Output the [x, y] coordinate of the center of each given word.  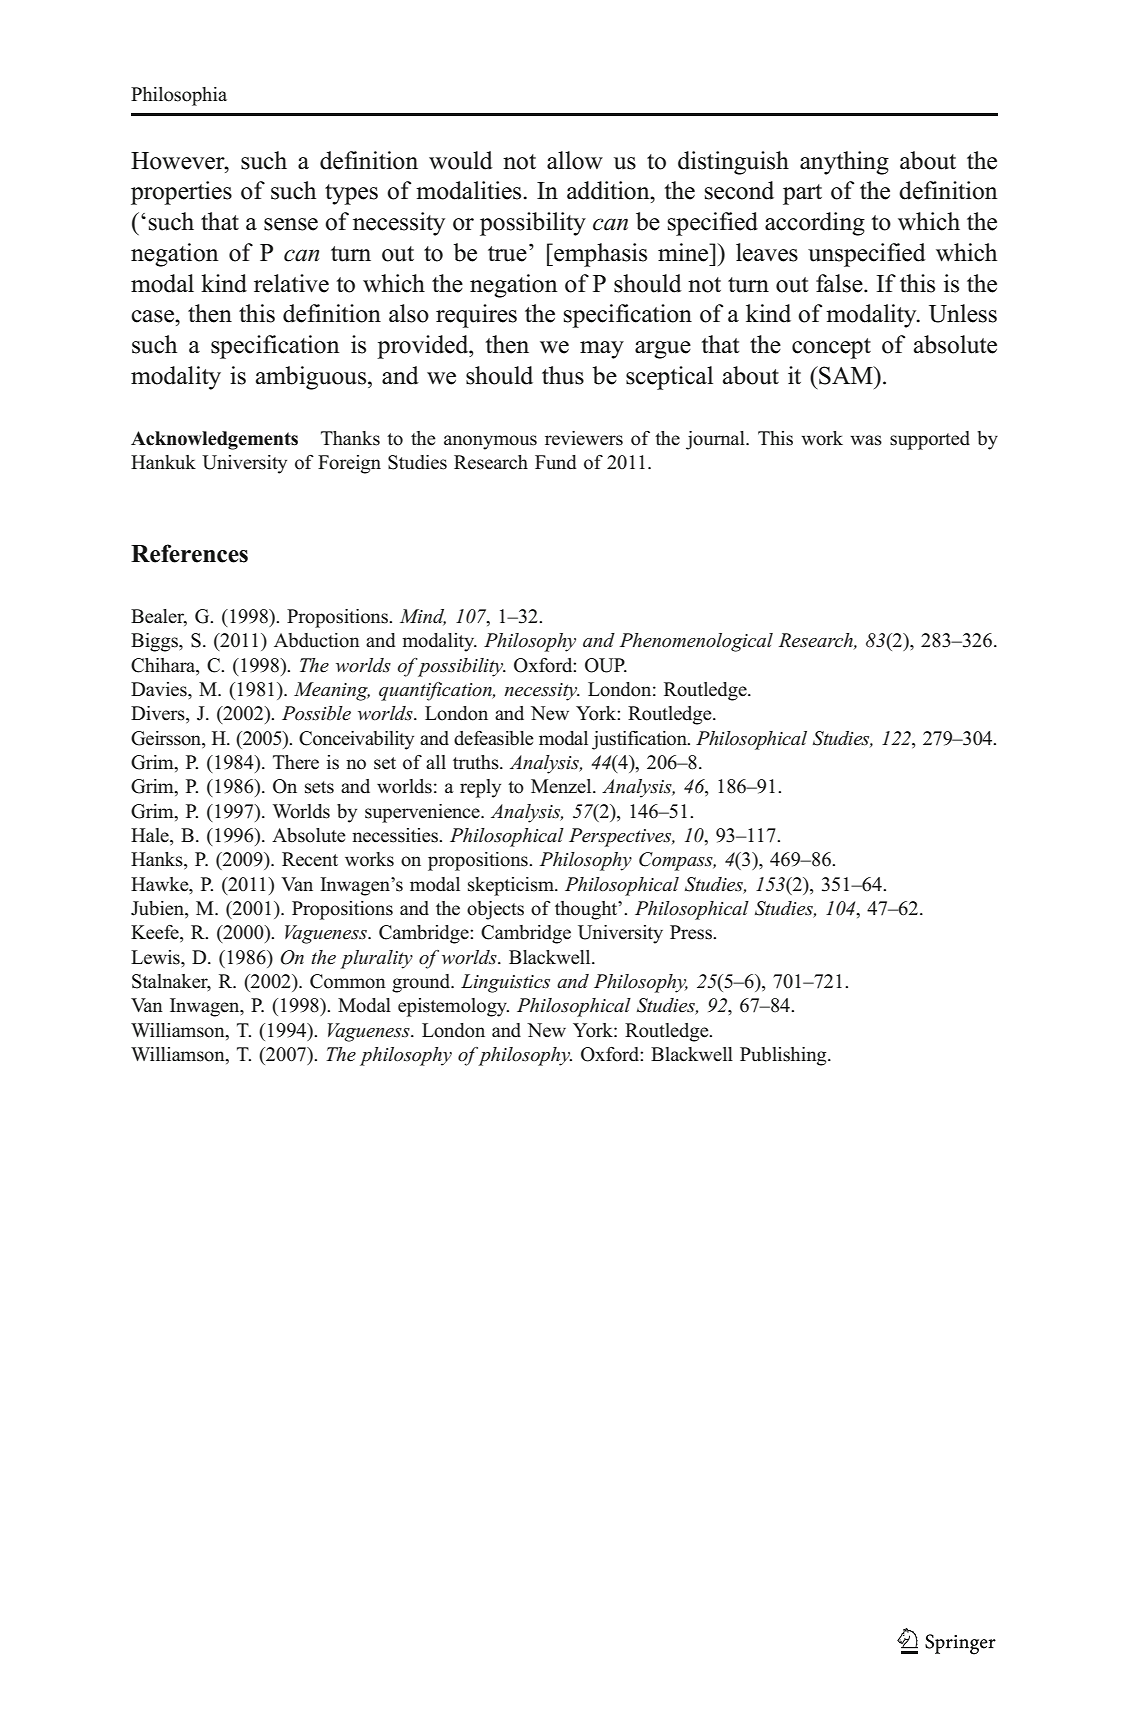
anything [844, 163]
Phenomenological [696, 642]
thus [563, 375]
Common [348, 981]
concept [831, 348]
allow [575, 160]
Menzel [562, 786]
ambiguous [312, 378]
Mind [423, 617]
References [189, 553]
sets [319, 787]
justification [640, 740]
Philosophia [179, 96]
